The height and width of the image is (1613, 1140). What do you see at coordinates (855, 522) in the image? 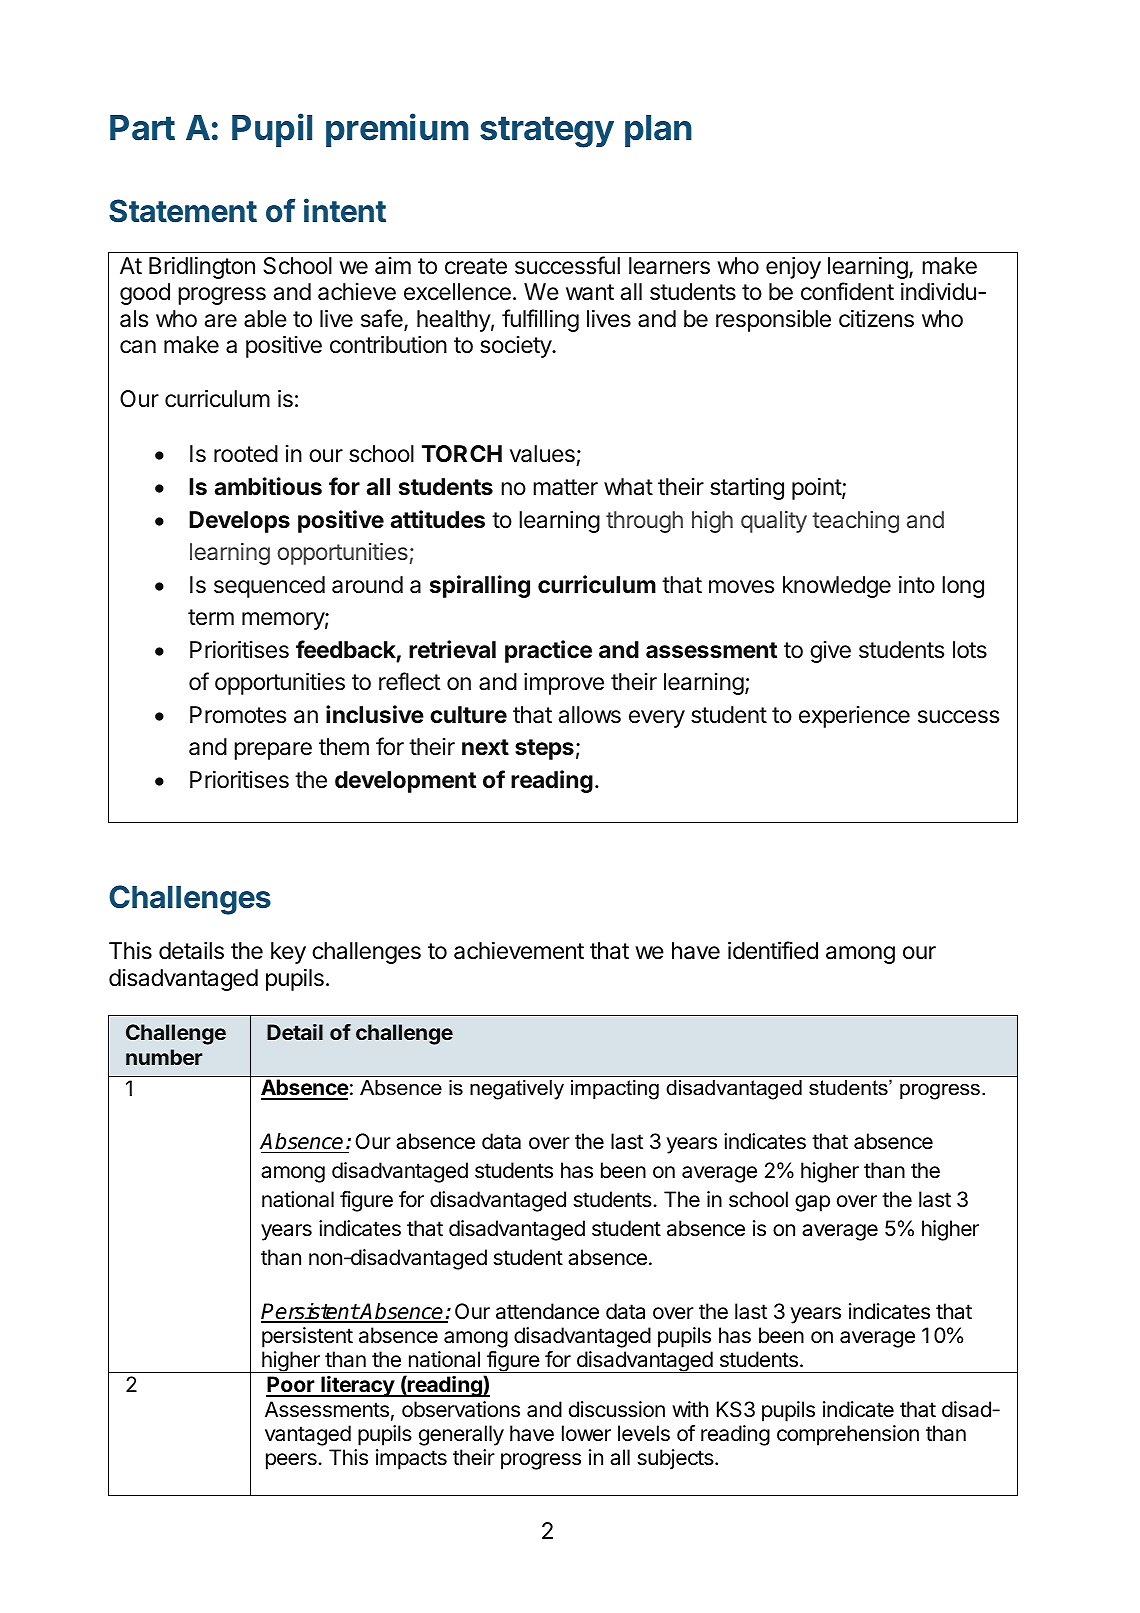
I see `teaching` at bounding box center [855, 522].
